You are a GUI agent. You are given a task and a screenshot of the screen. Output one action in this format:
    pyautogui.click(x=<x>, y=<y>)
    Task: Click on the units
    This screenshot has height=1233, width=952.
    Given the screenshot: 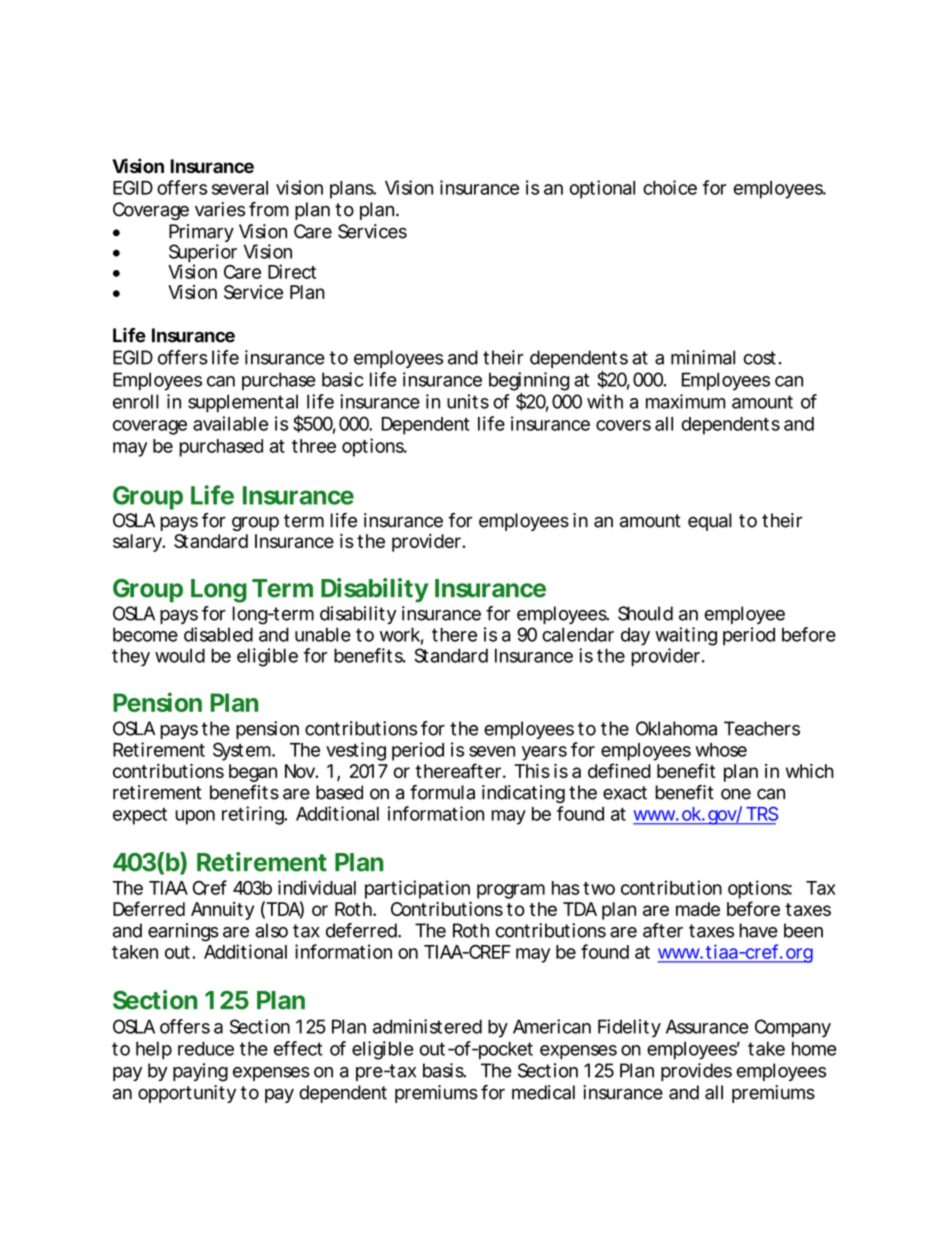 What is the action you would take?
    pyautogui.click(x=468, y=401)
